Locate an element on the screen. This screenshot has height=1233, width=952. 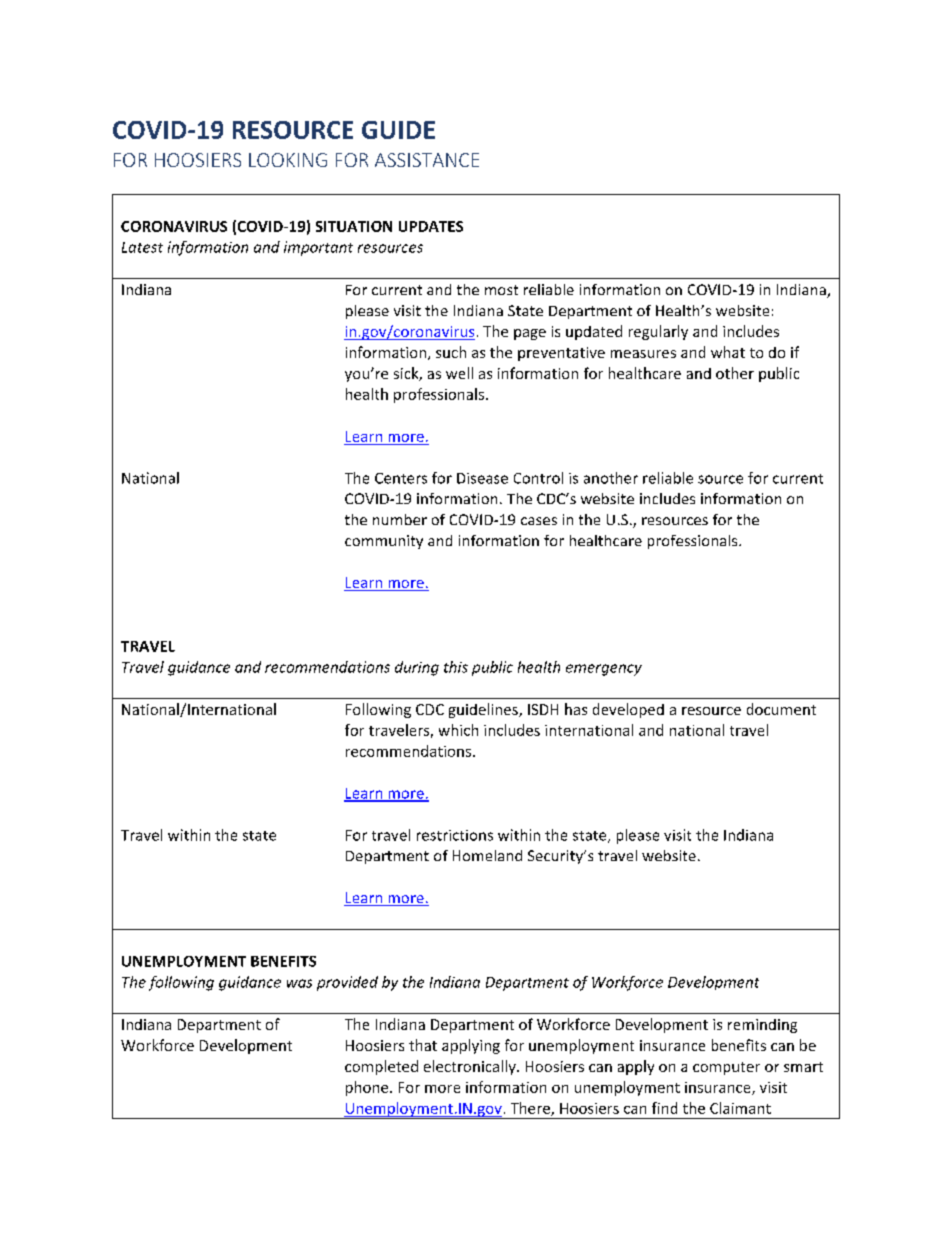
Disease is located at coordinates (482, 478).
